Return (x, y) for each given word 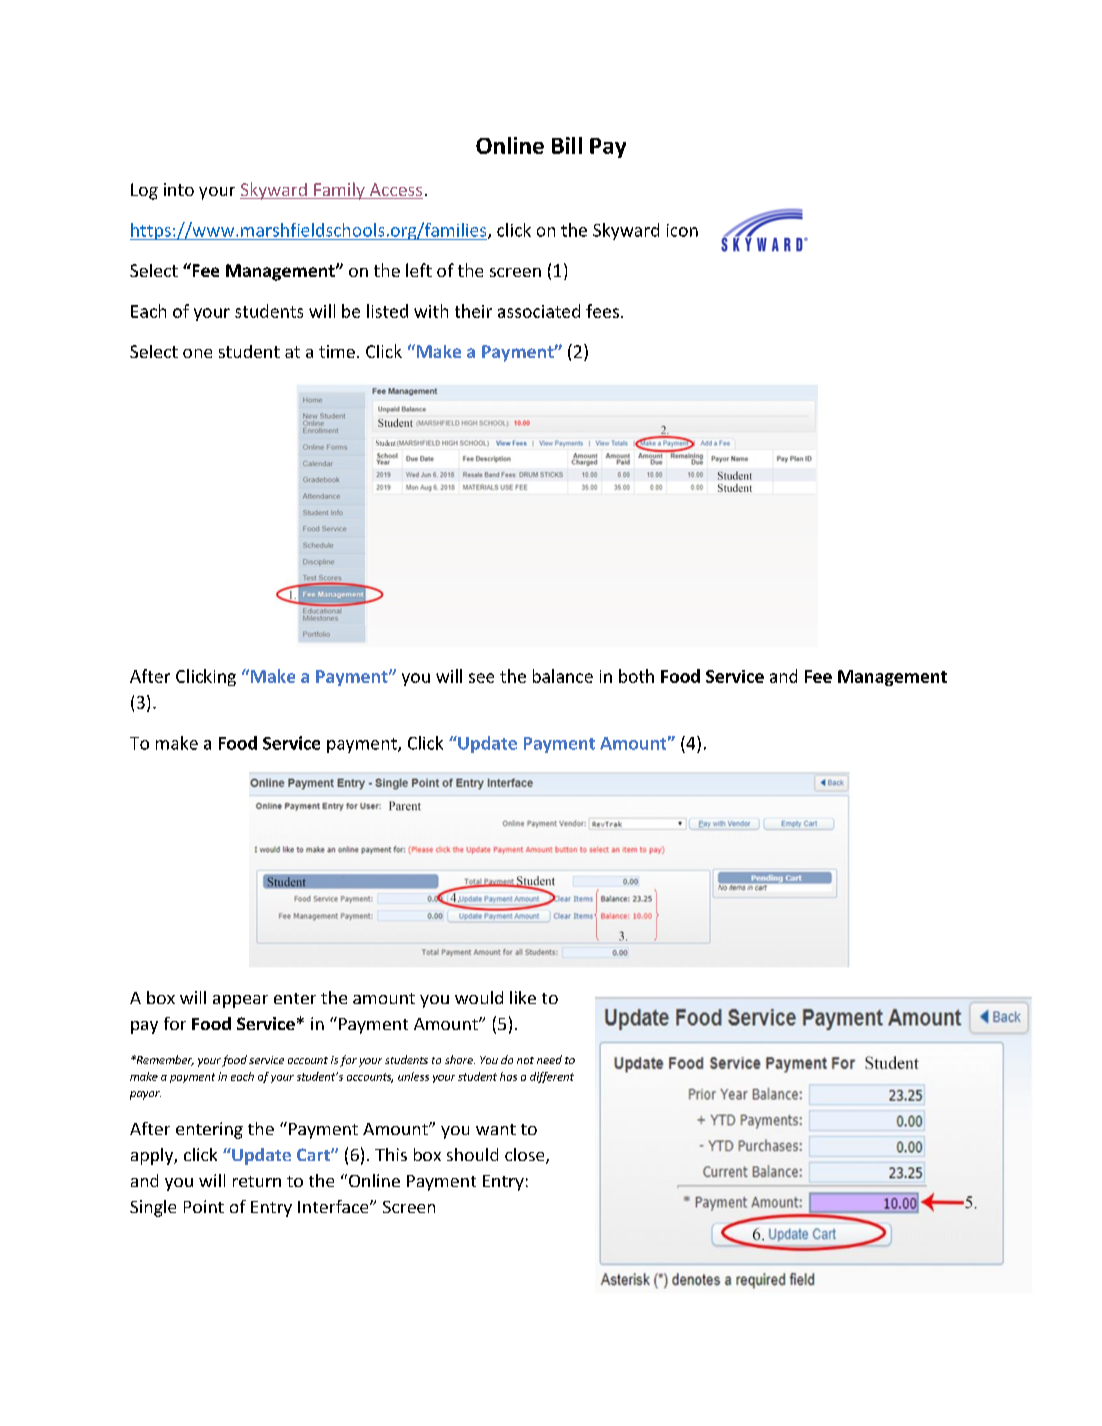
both (636, 676)
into (179, 189)
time (337, 351)
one (197, 353)
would (479, 997)
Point (204, 1206)
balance (563, 676)
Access (395, 191)
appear (240, 1001)
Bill (567, 145)
